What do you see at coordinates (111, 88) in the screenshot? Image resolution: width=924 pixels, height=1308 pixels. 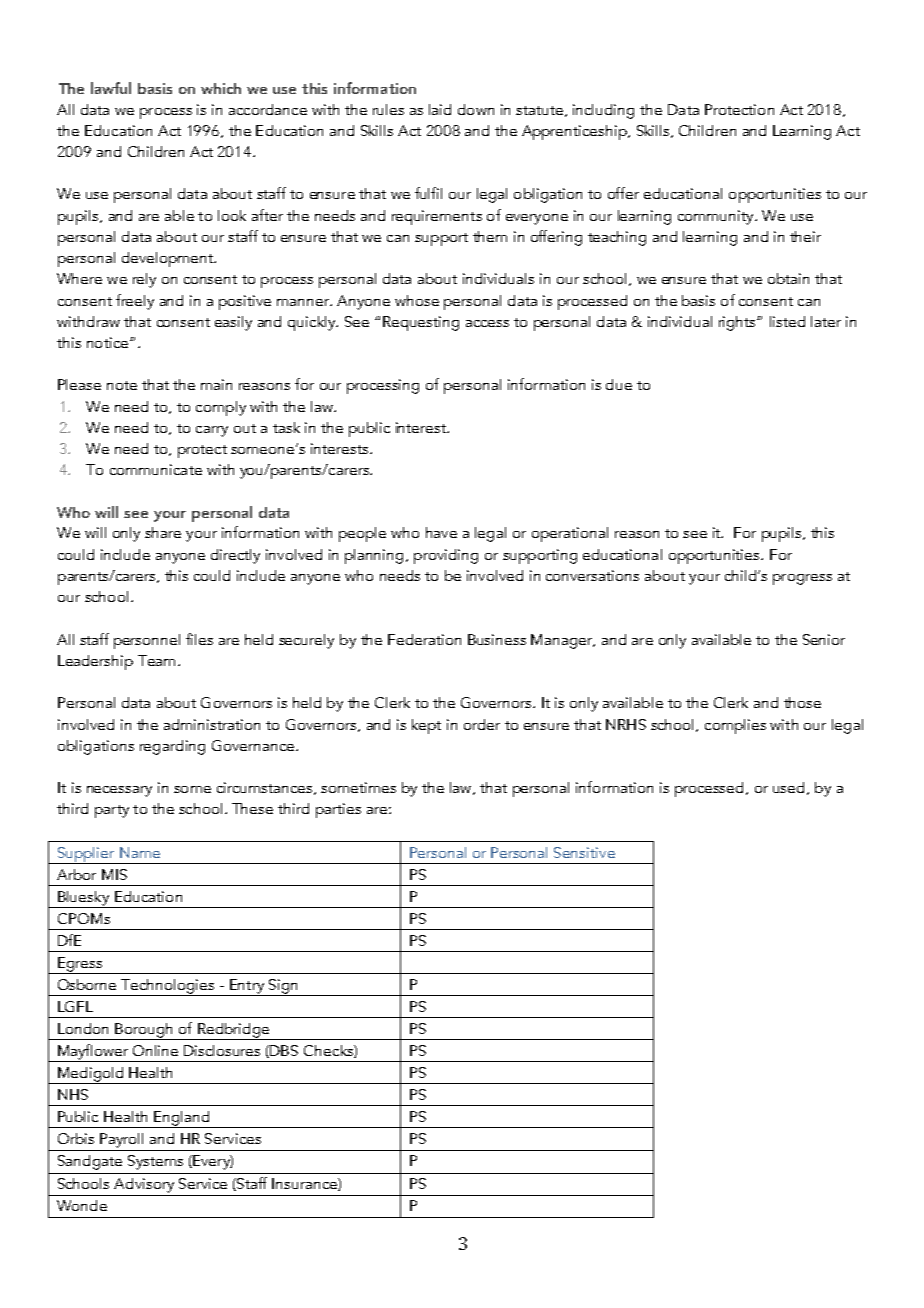 I see `lawful` at bounding box center [111, 88].
